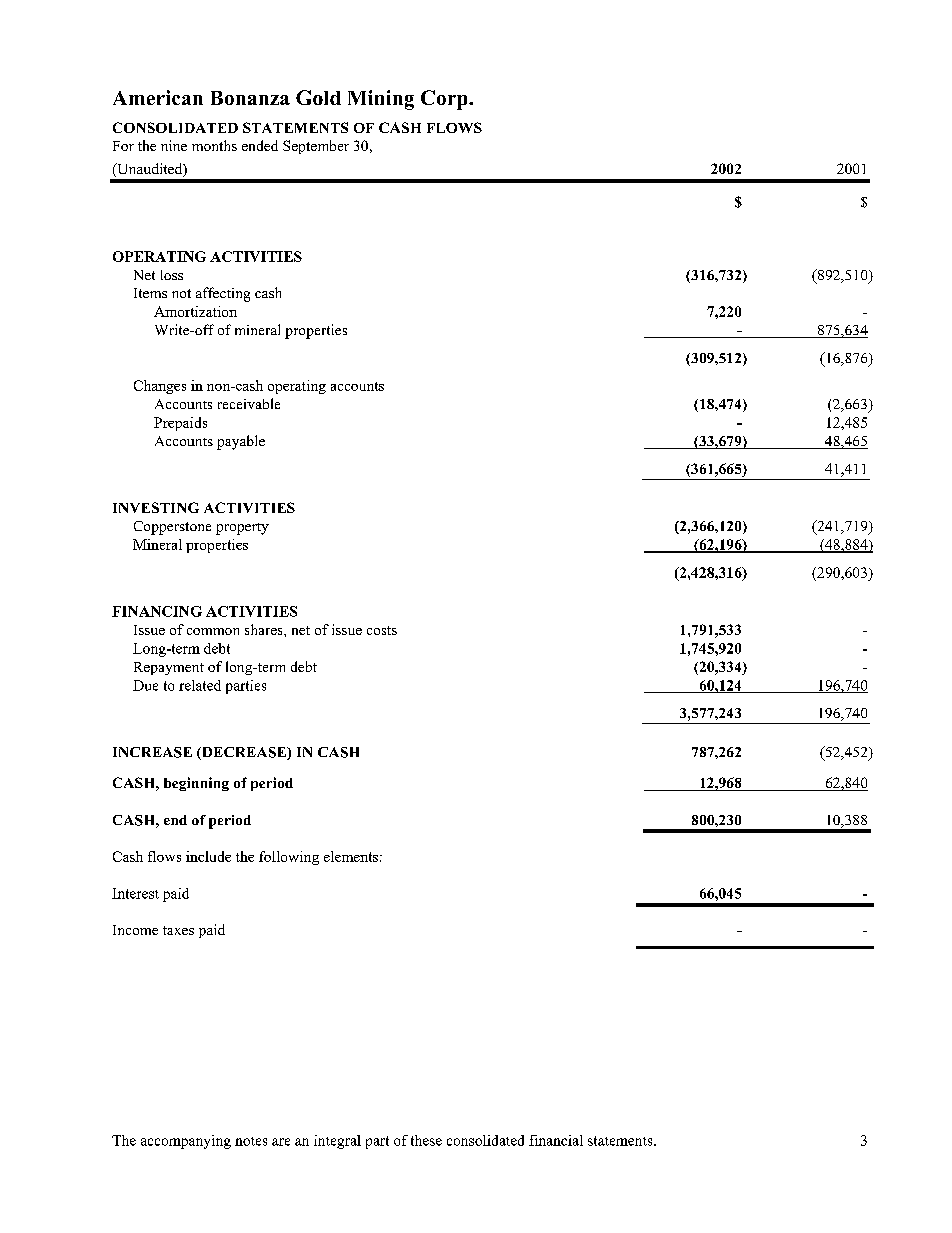 Image resolution: width=952 pixels, height=1233 pixels. What do you see at coordinates (174, 145) in the screenshot?
I see `nine` at bounding box center [174, 145].
